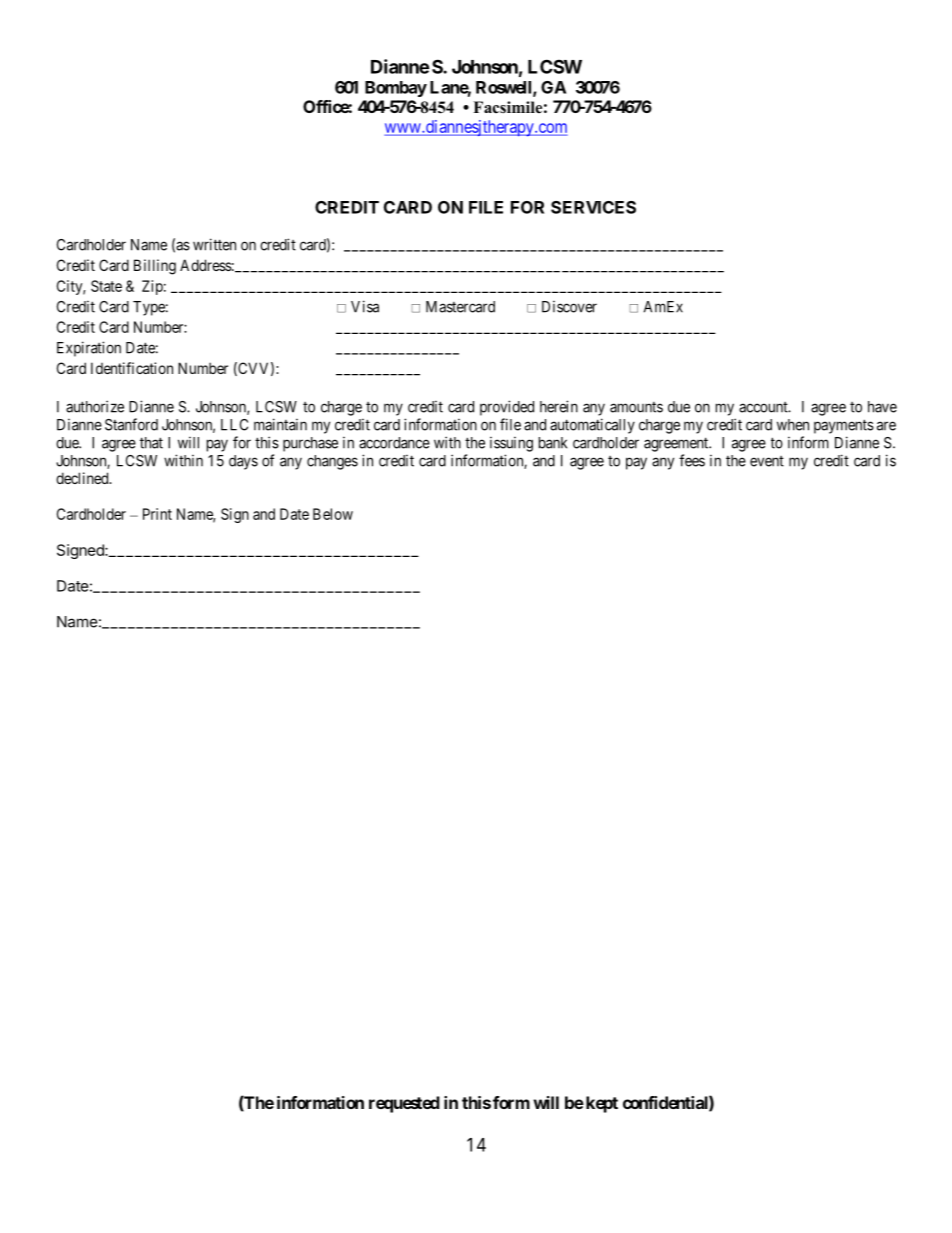 The width and height of the page is (952, 1233). I want to click on written, so click(214, 244).
